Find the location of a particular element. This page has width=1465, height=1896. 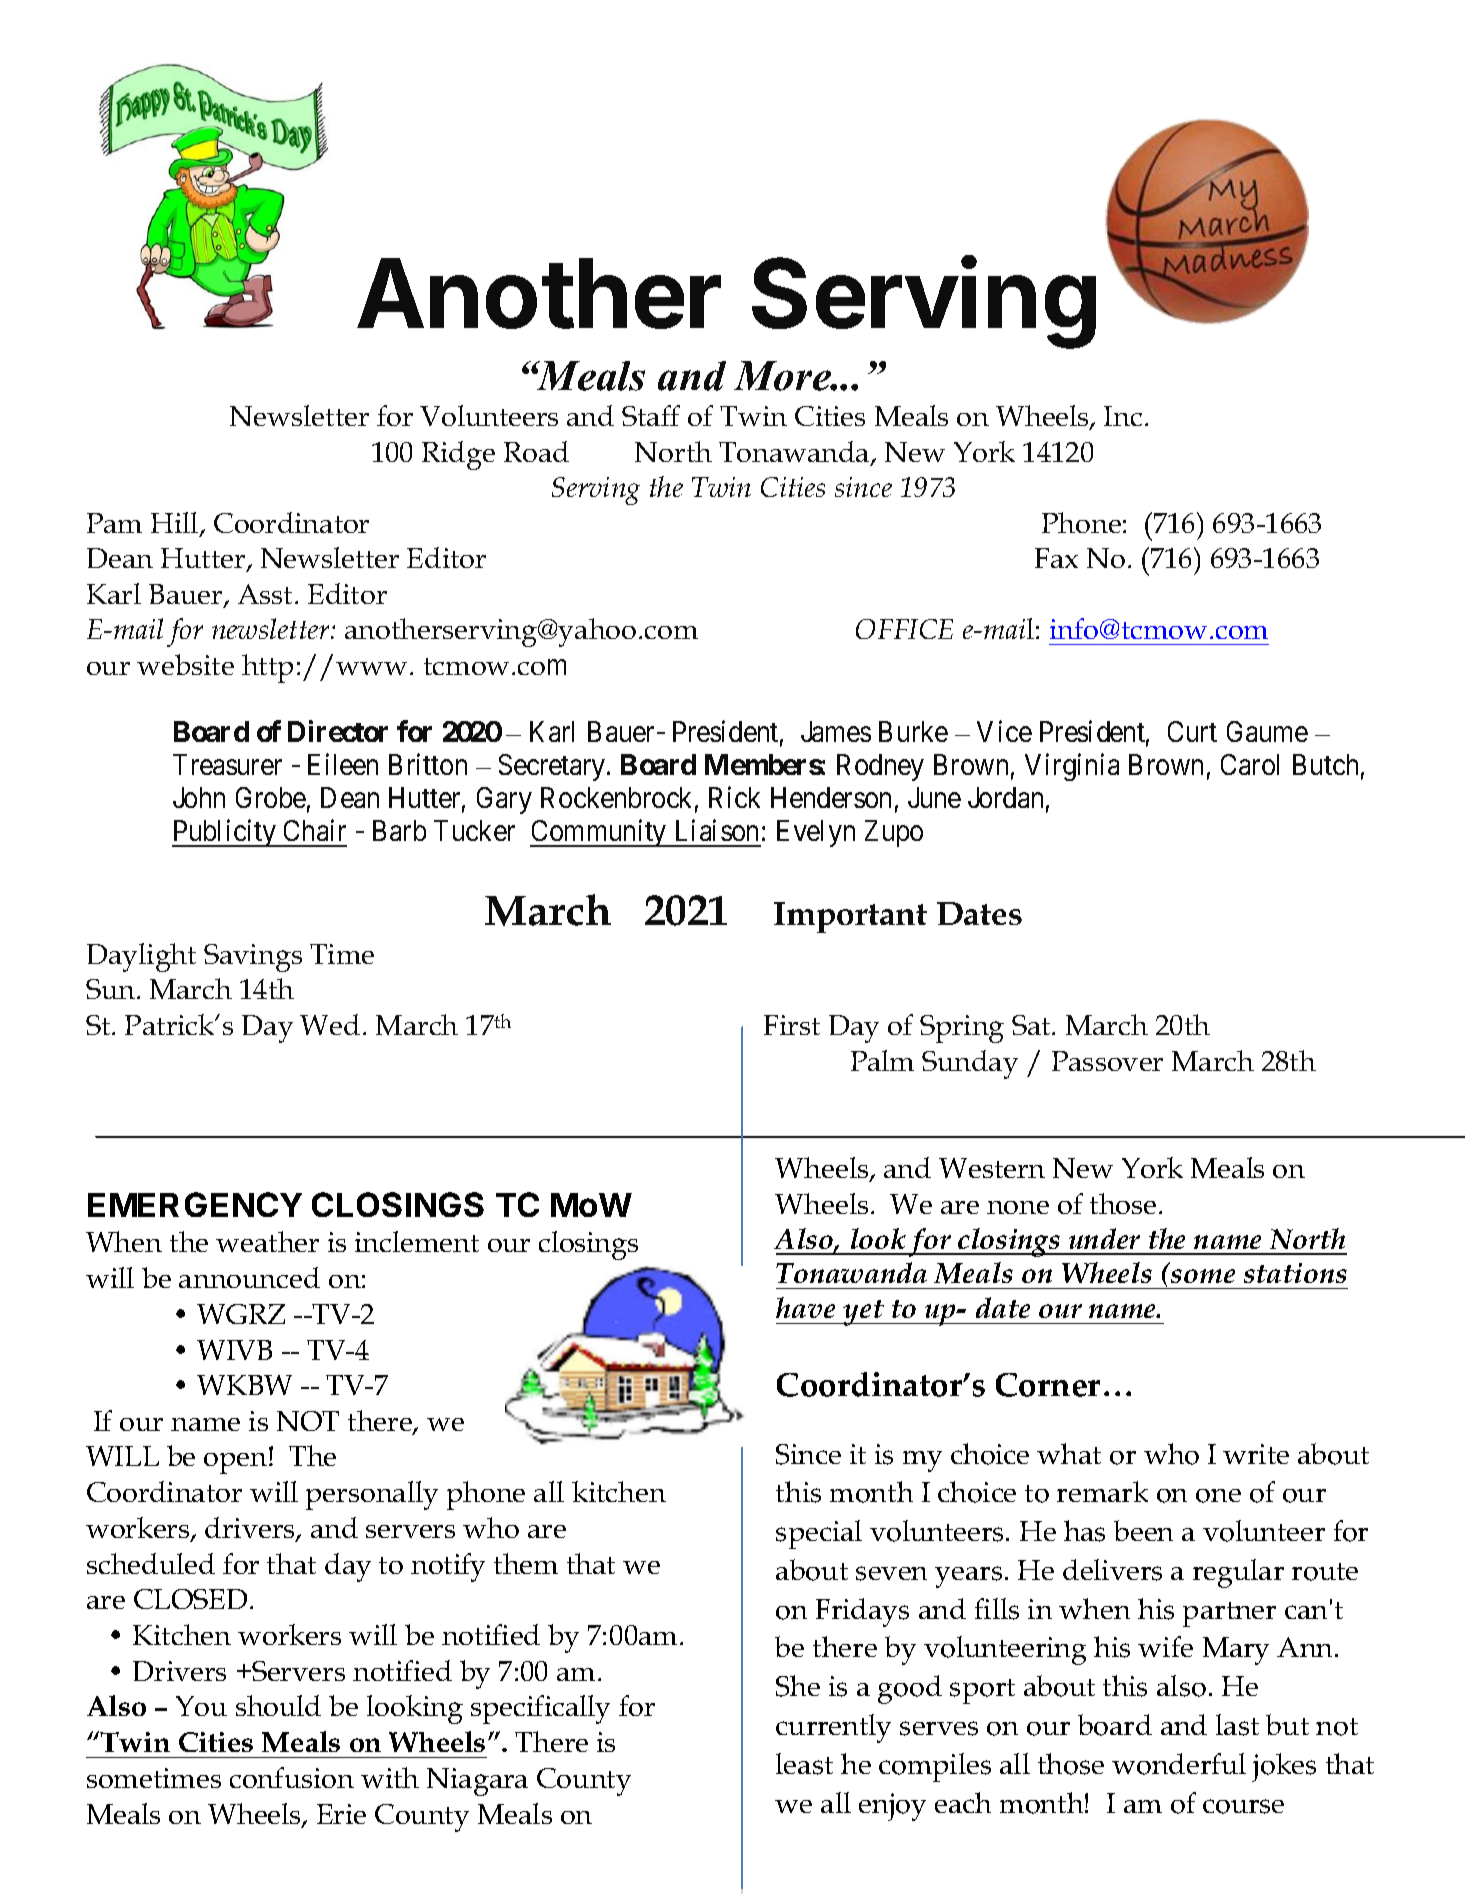

Passover is located at coordinates (1107, 1061).
